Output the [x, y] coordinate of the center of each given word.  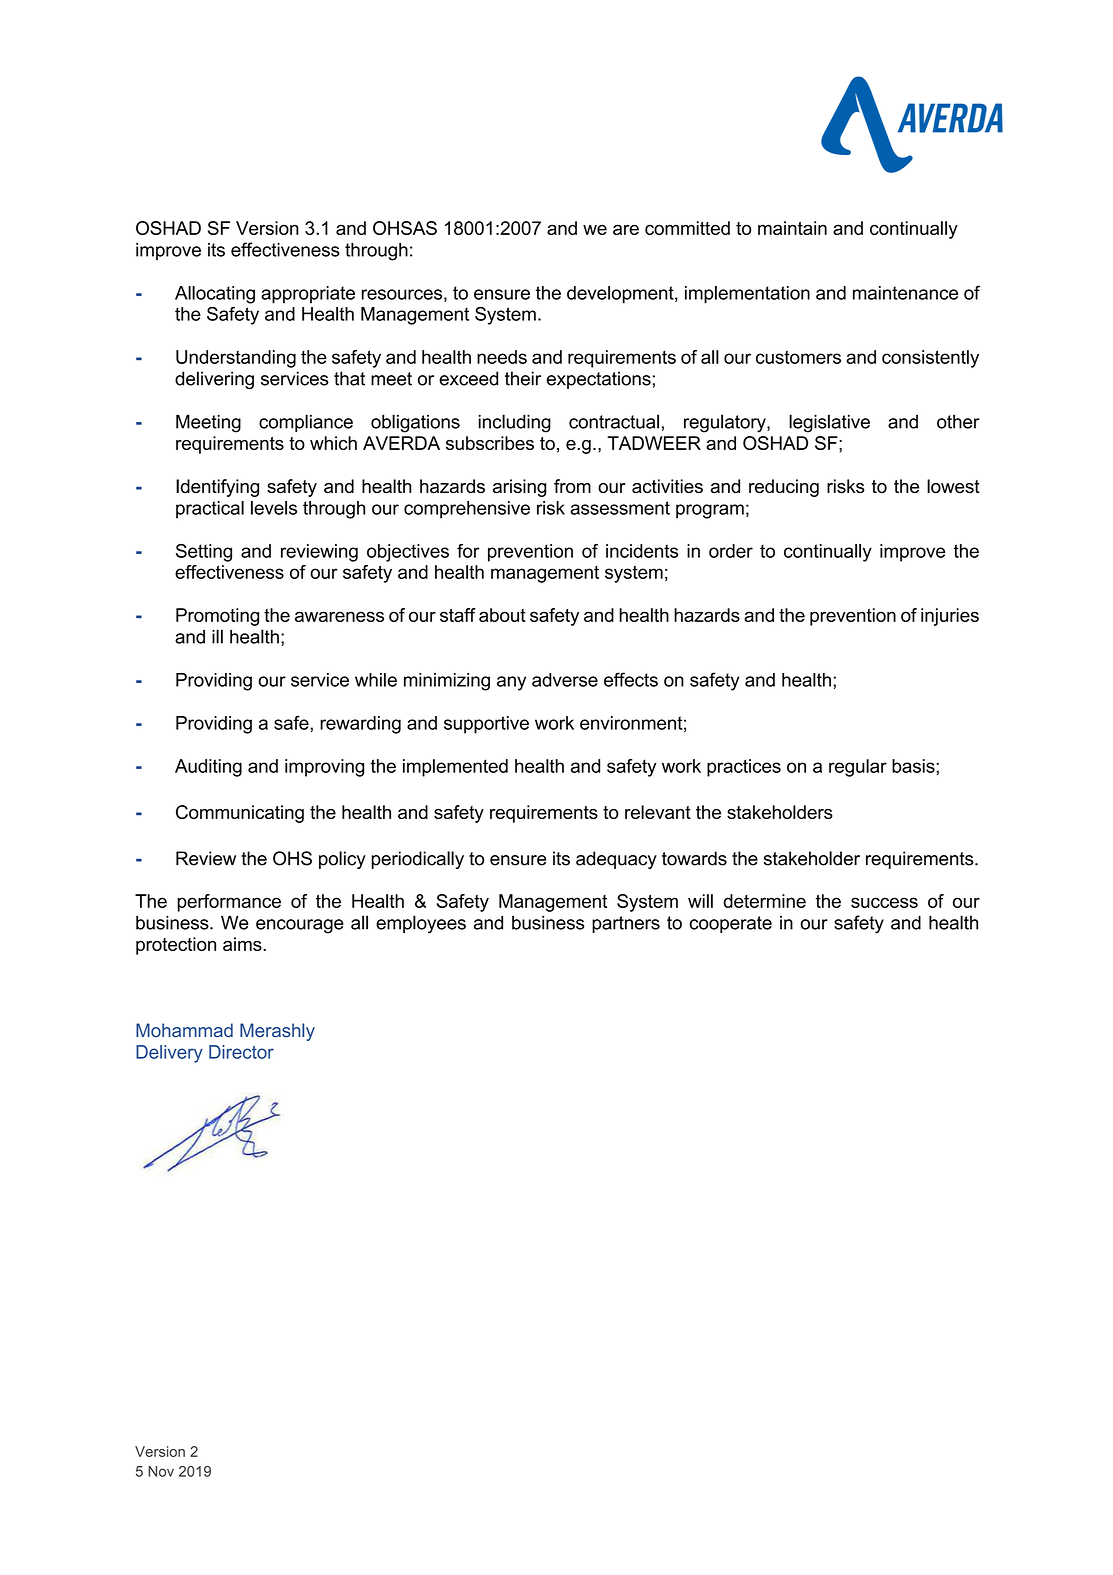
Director [241, 1052]
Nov [161, 1471]
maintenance [905, 293]
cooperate [730, 924]
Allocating [215, 295]
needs [502, 357]
